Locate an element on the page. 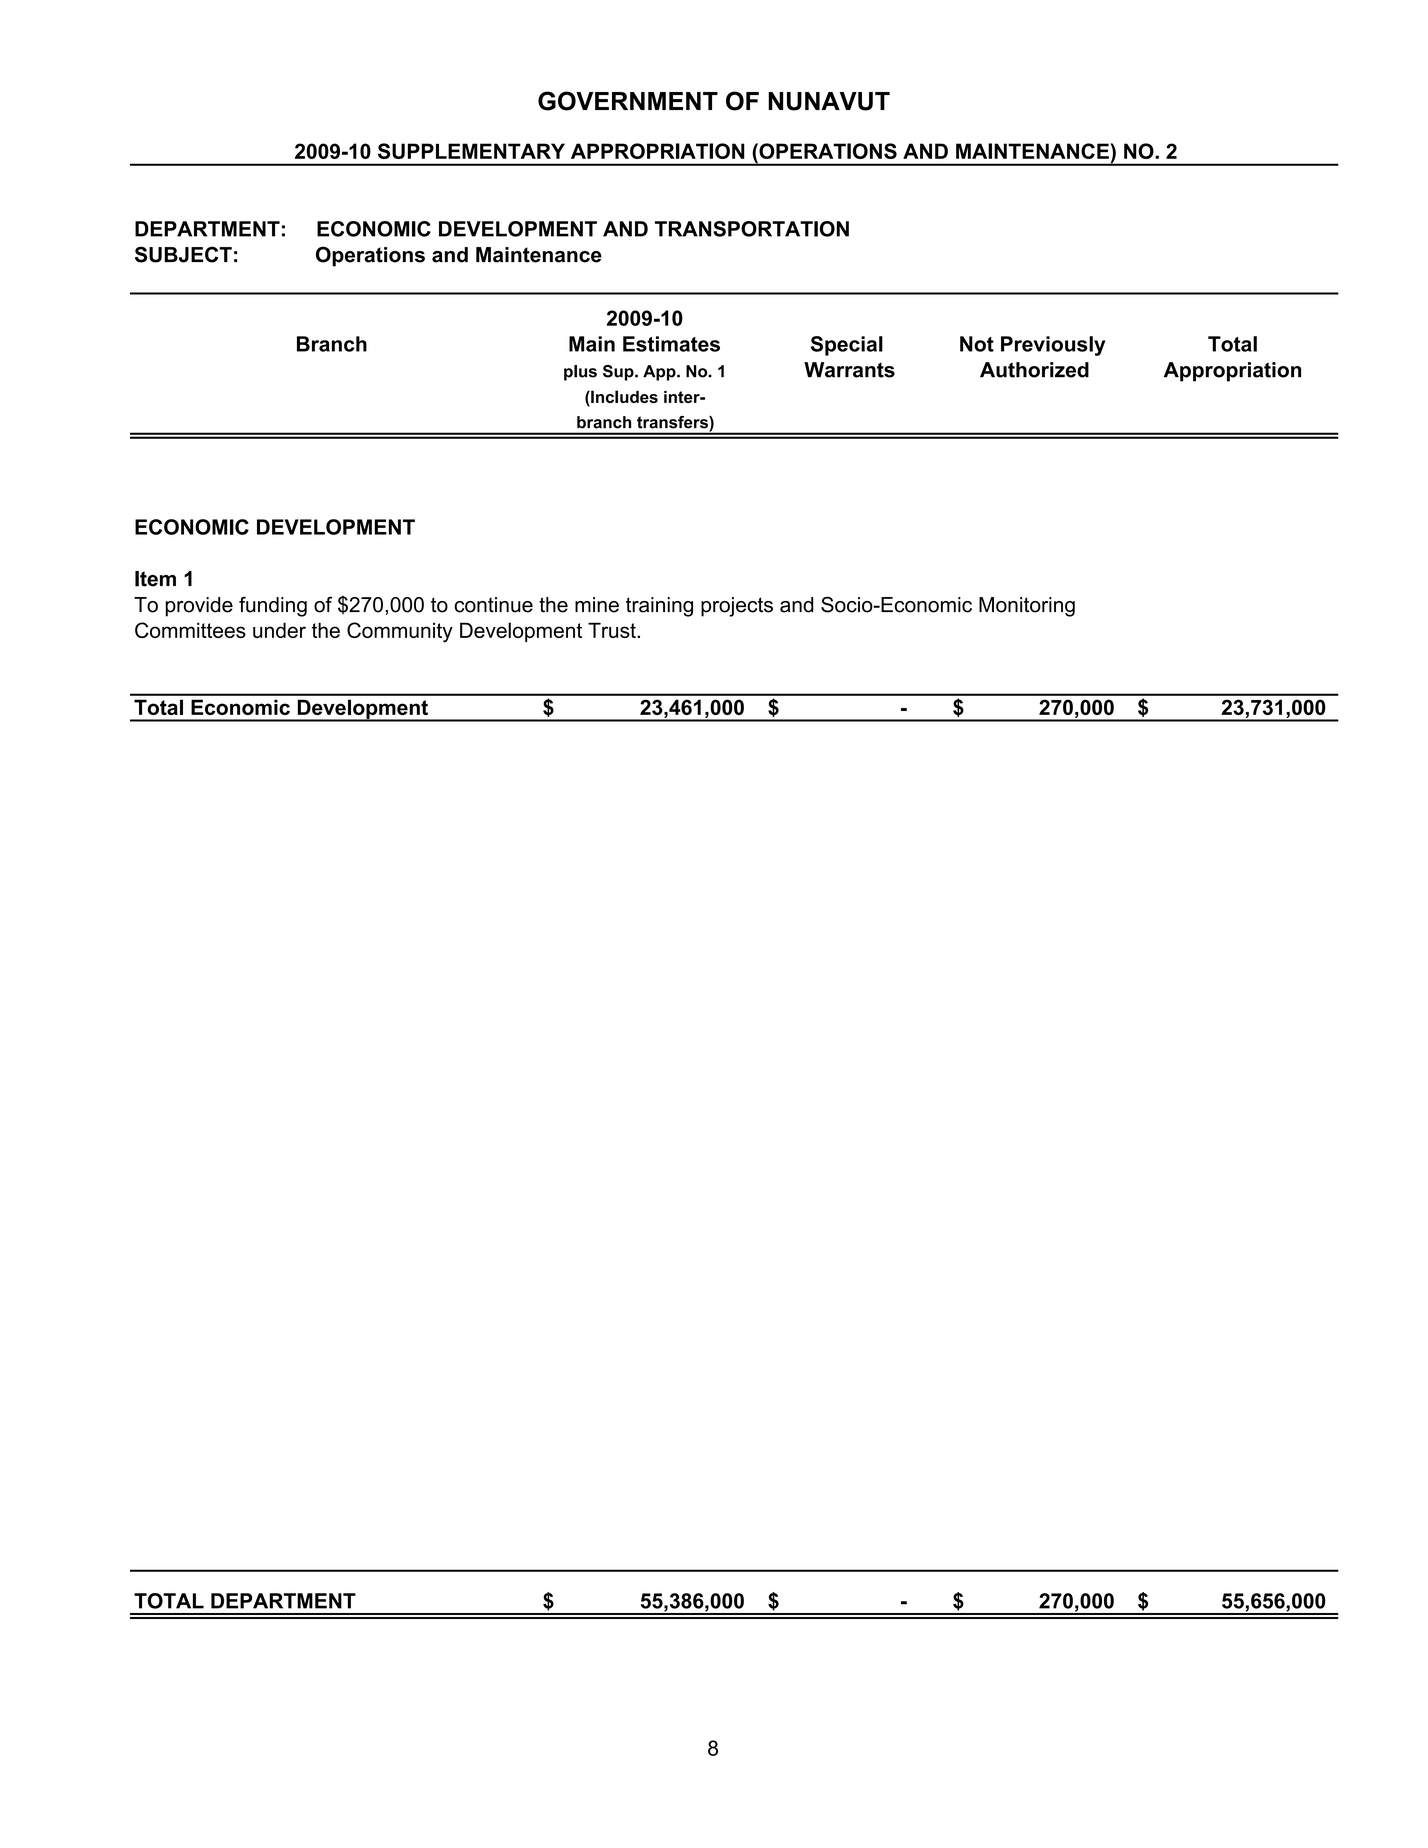 Image resolution: width=1428 pixels, height=1848 pixels. plus is located at coordinates (580, 373).
